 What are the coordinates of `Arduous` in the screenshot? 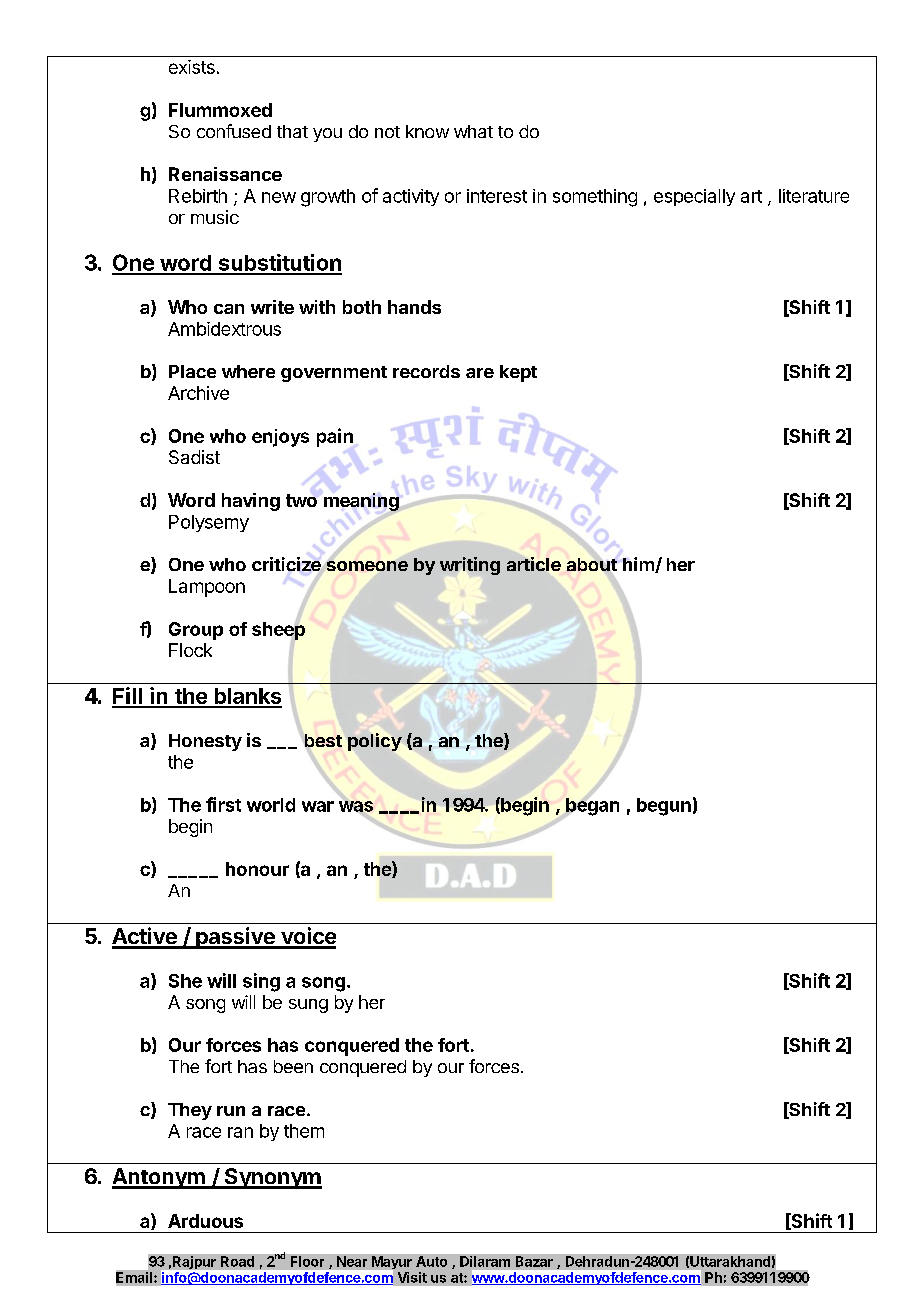 It's located at (205, 1221).
